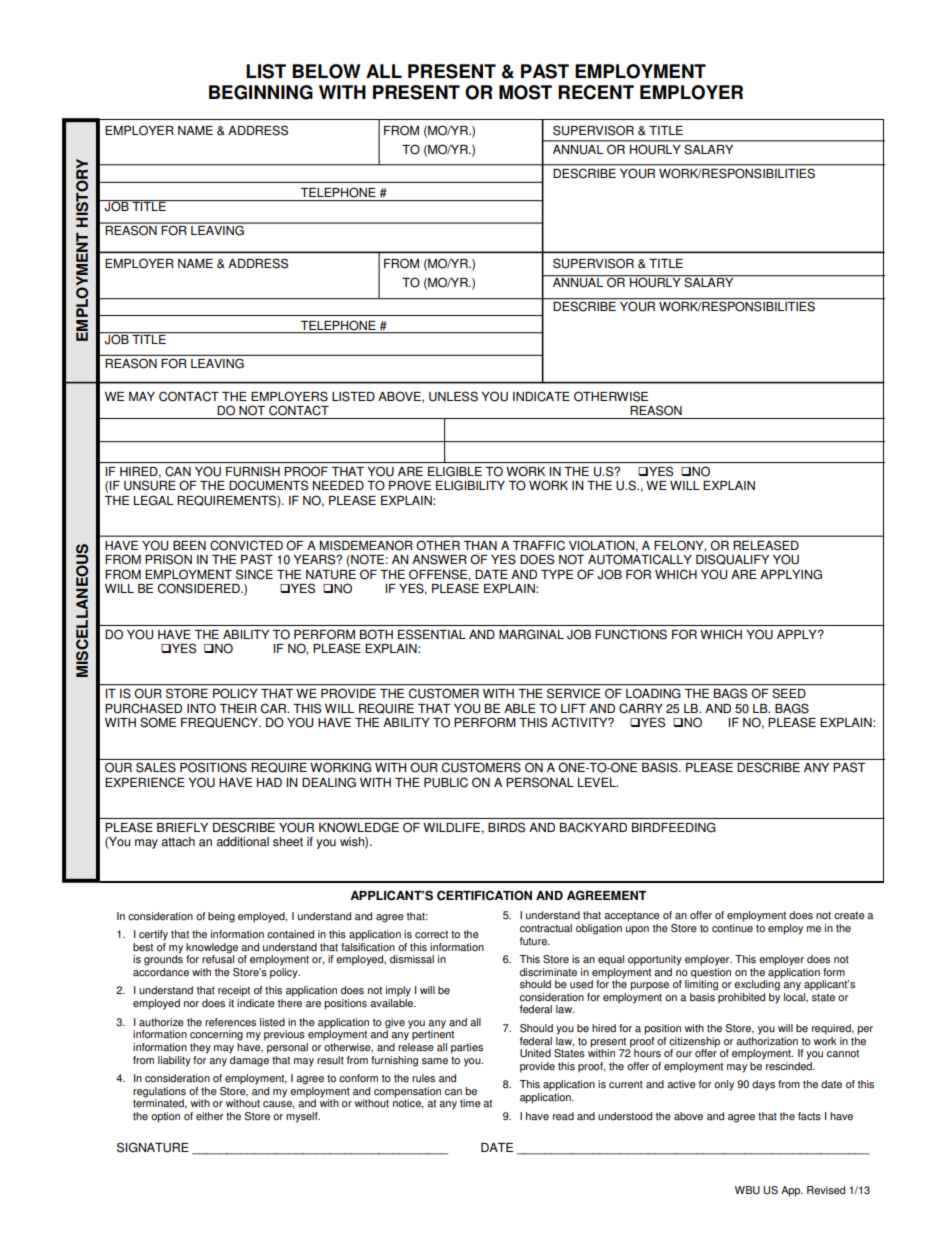 The height and width of the image is (1233, 952). Describe the element at coordinates (484, 895) in the image. I see `CERTIFICATION` at that location.
